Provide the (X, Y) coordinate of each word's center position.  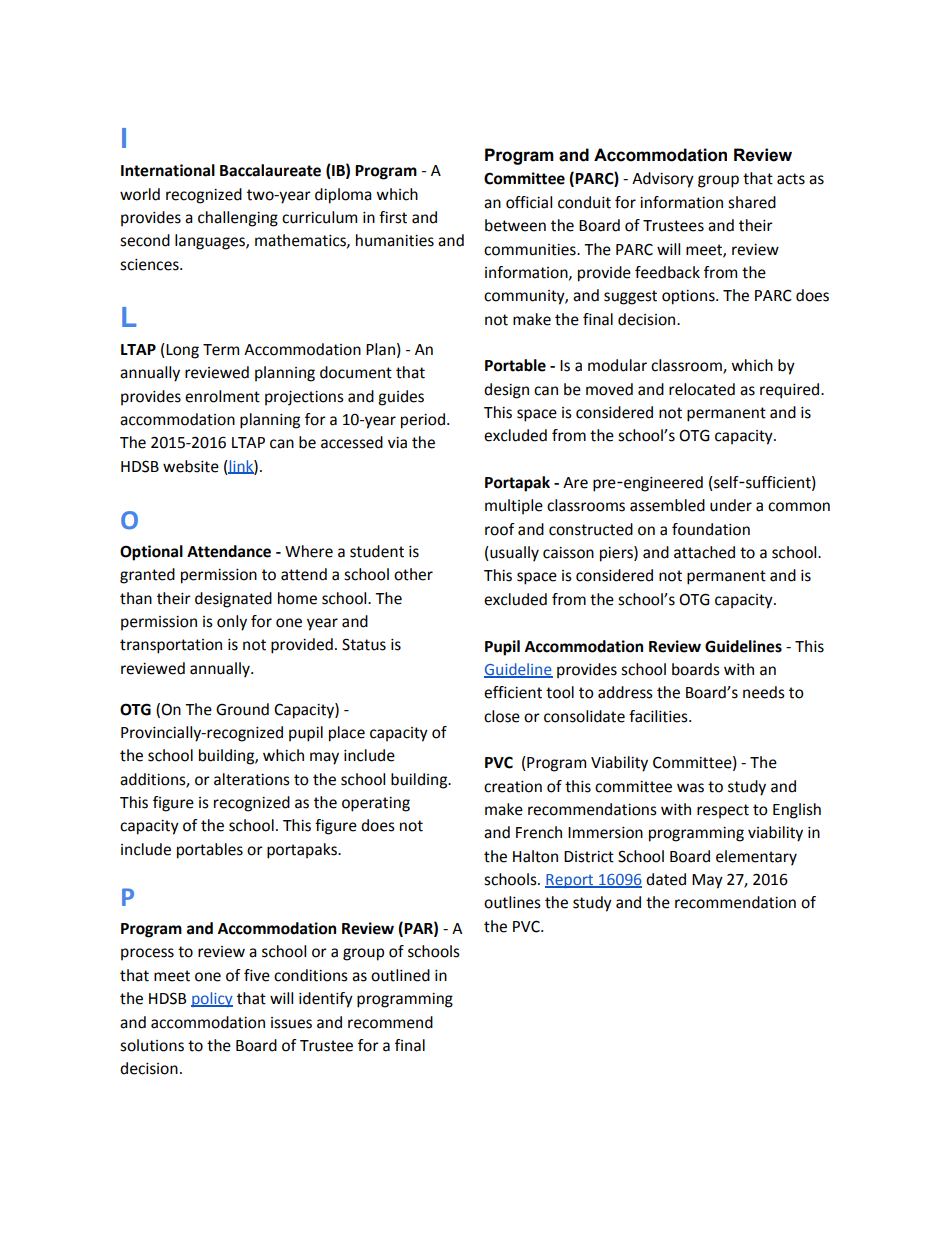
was (690, 788)
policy (212, 999)
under (731, 505)
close (502, 716)
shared (752, 202)
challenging (238, 219)
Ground (242, 709)
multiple (514, 507)
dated (666, 879)
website (191, 466)
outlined (400, 975)
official (529, 202)
